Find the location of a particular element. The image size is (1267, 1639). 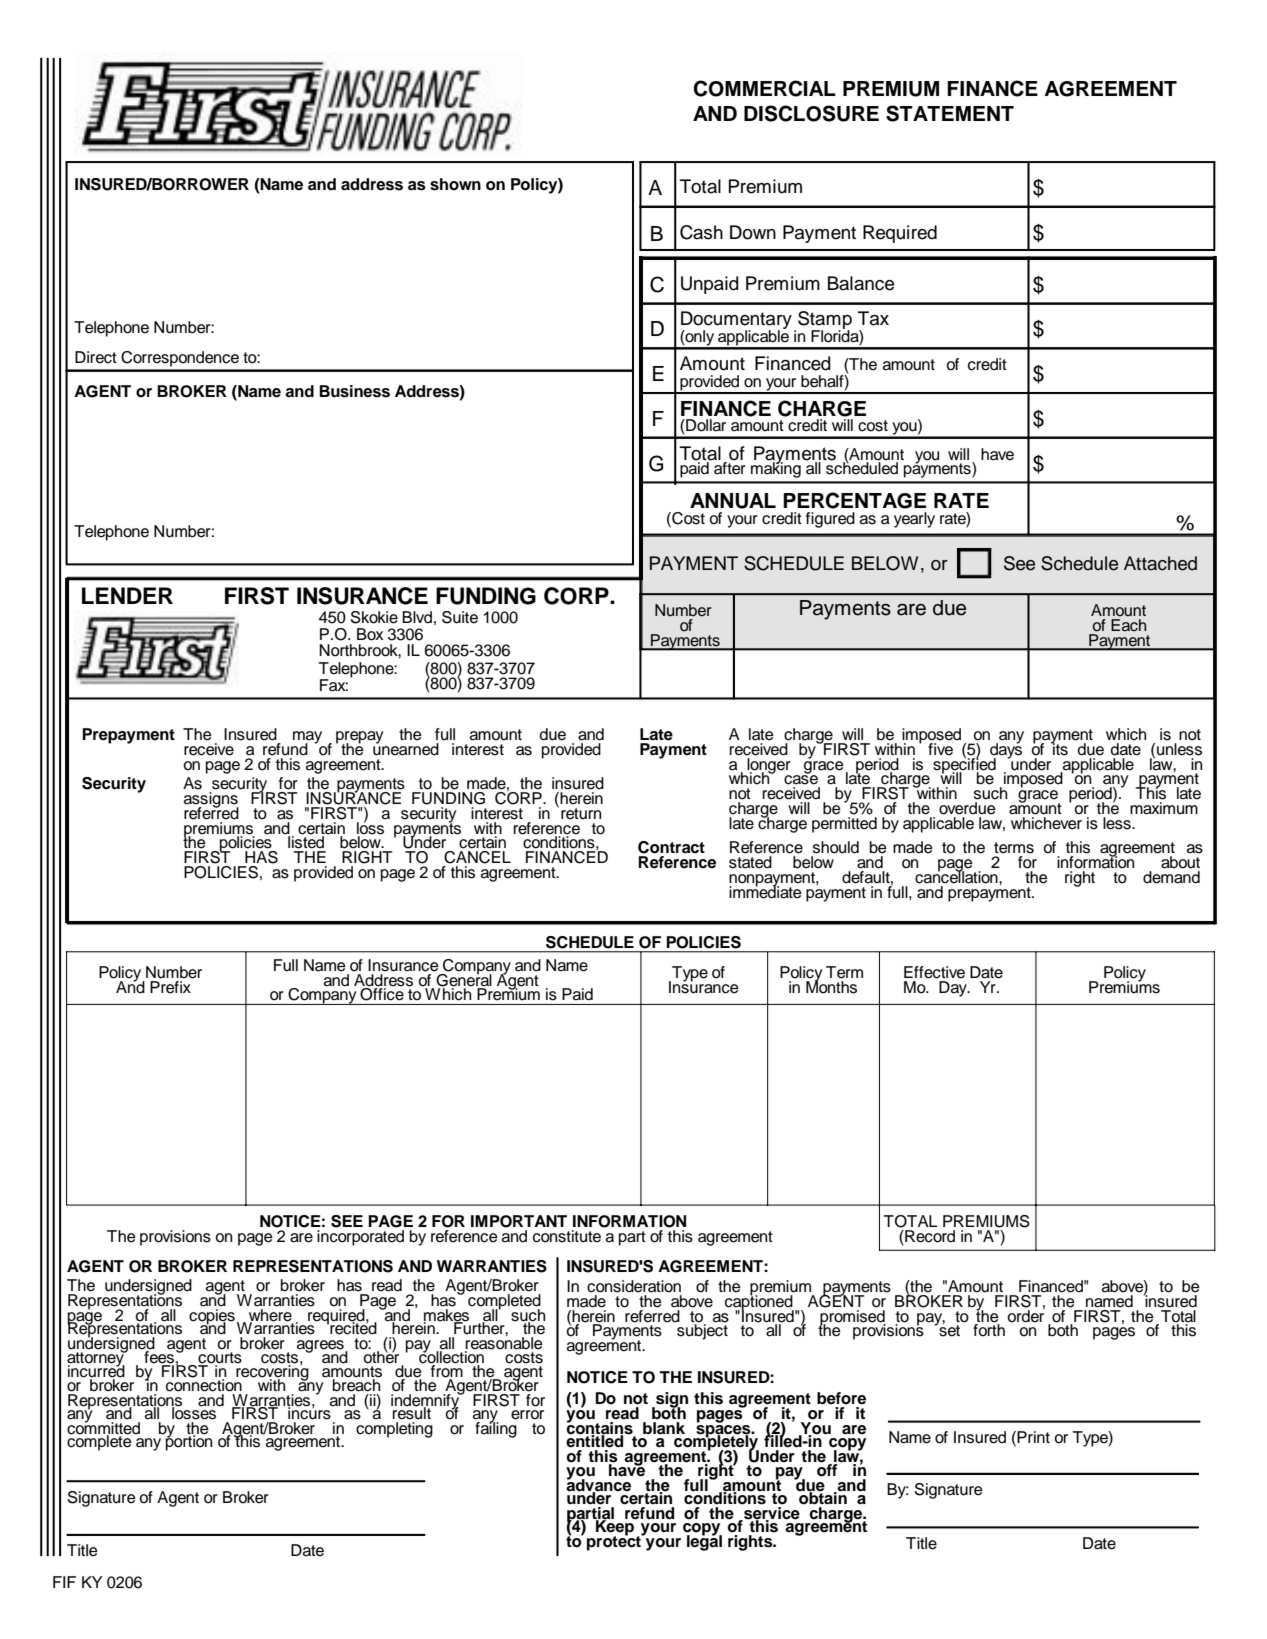

LENDER is located at coordinates (127, 595).
